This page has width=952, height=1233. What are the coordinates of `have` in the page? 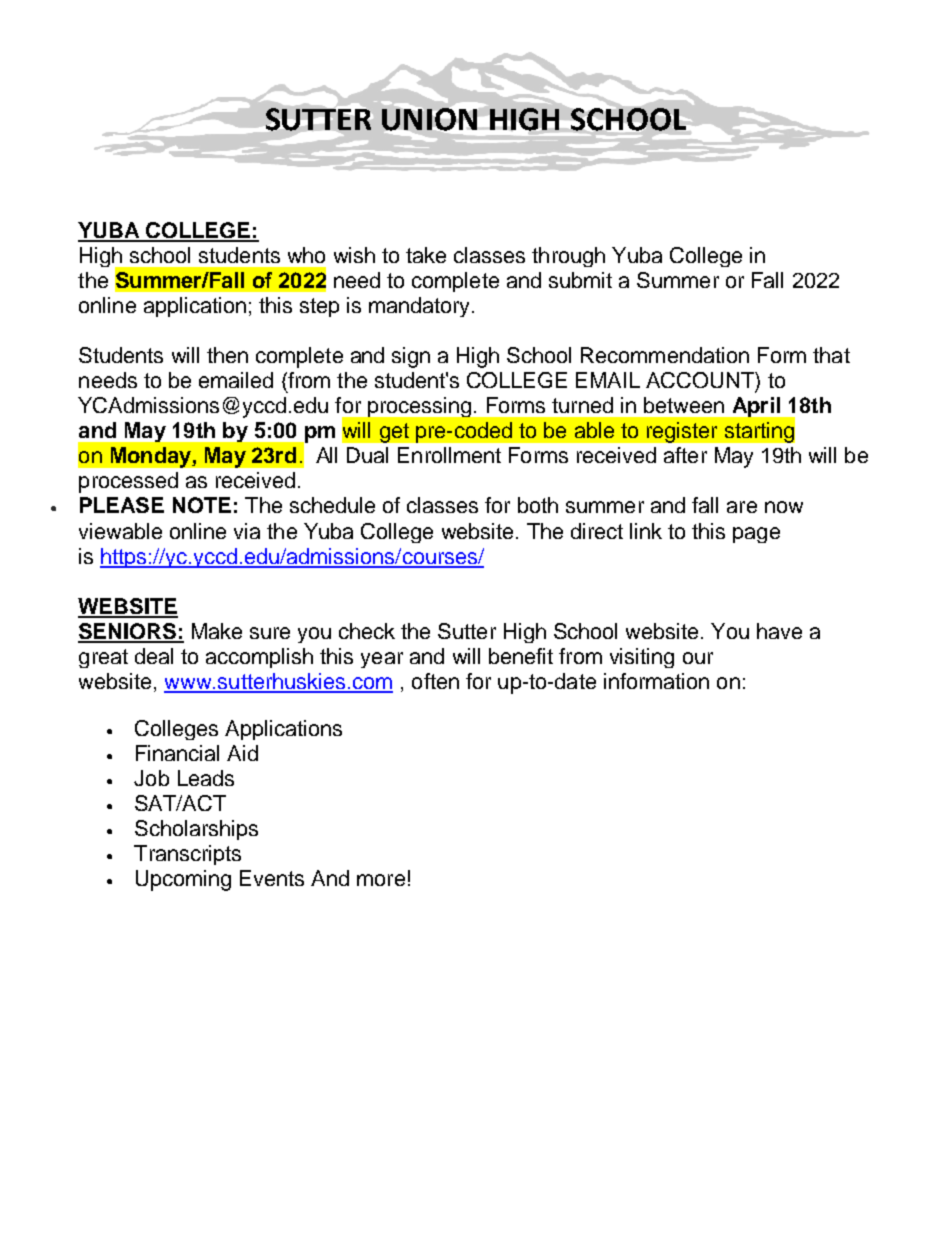 It's located at (779, 631).
